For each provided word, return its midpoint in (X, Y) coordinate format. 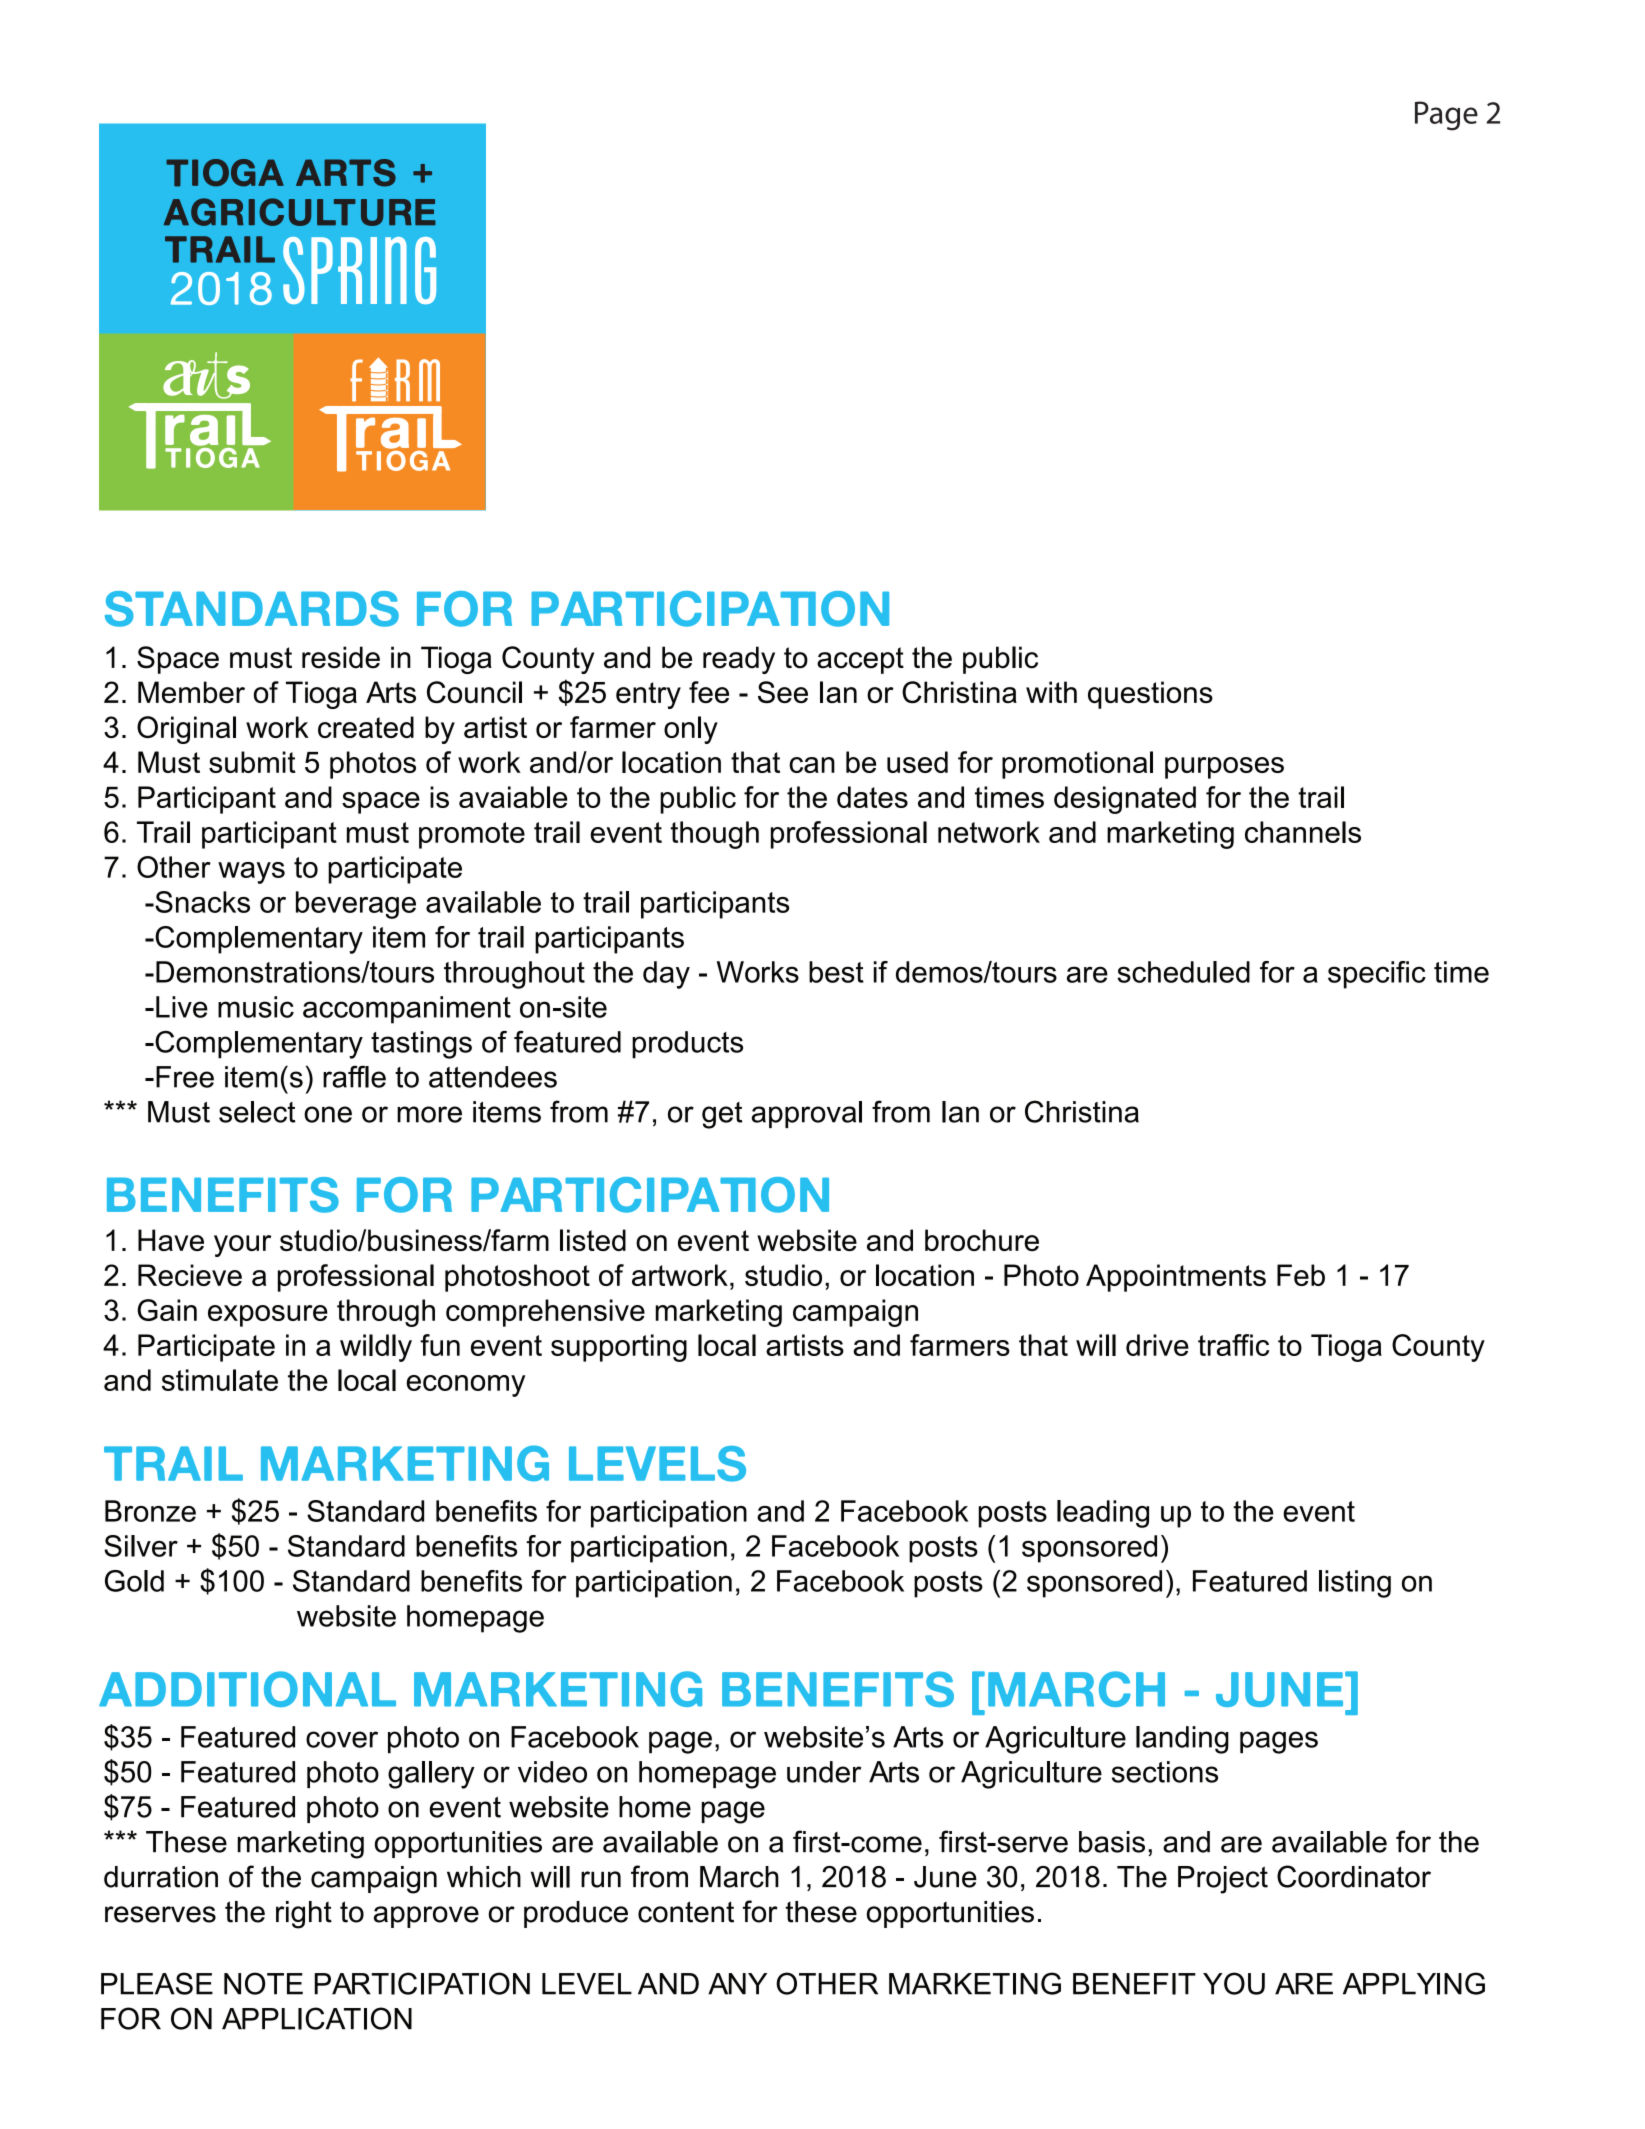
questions (1150, 695)
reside (341, 657)
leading (1103, 1514)
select (257, 1112)
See (783, 692)
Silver (141, 1546)
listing (1355, 1584)
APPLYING (1414, 1983)
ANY (737, 1984)
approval (807, 1114)
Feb (1301, 1275)
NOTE (263, 1983)
